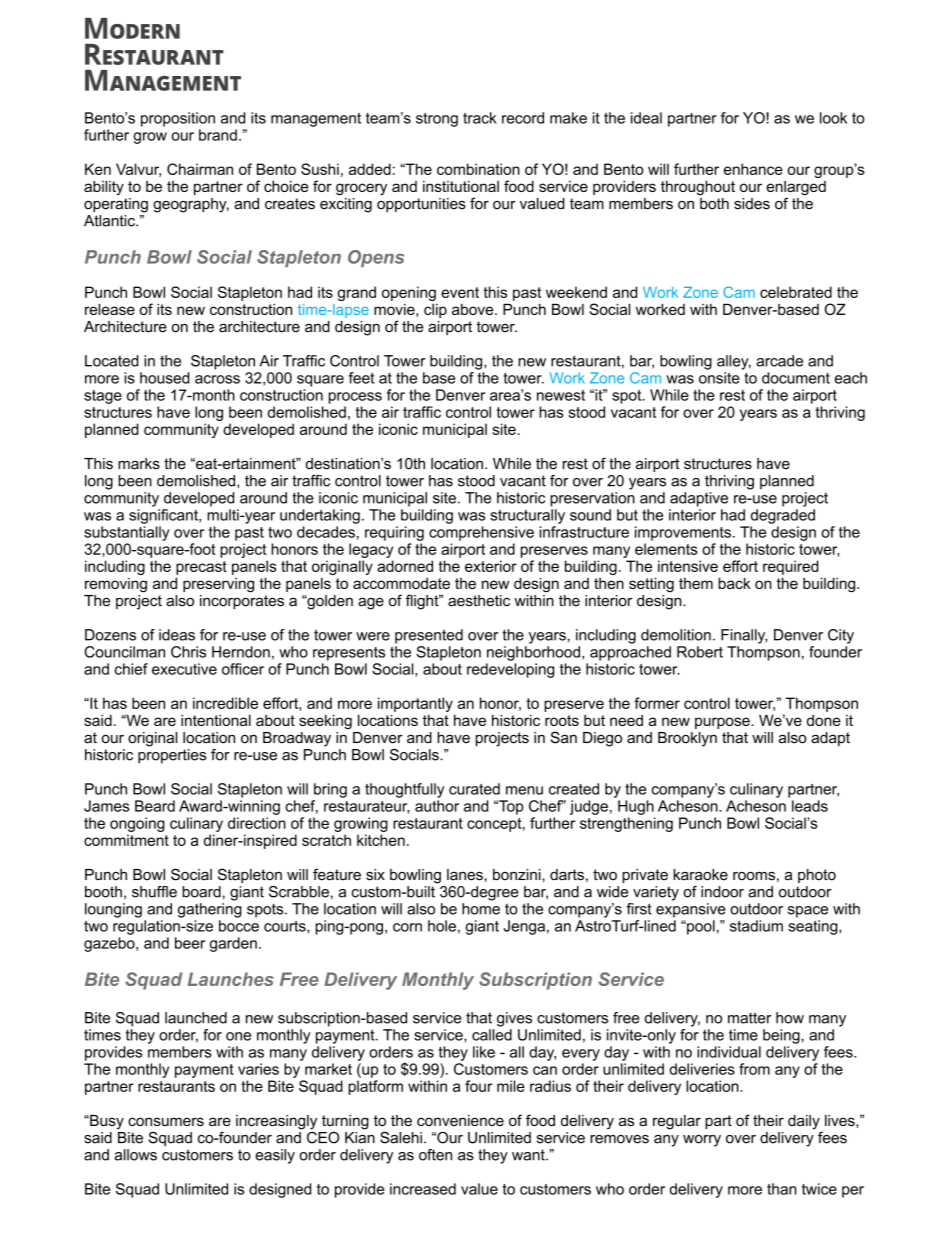 This document has height=1233, width=952. What do you see at coordinates (753, 169) in the document?
I see `enhance` at bounding box center [753, 169].
